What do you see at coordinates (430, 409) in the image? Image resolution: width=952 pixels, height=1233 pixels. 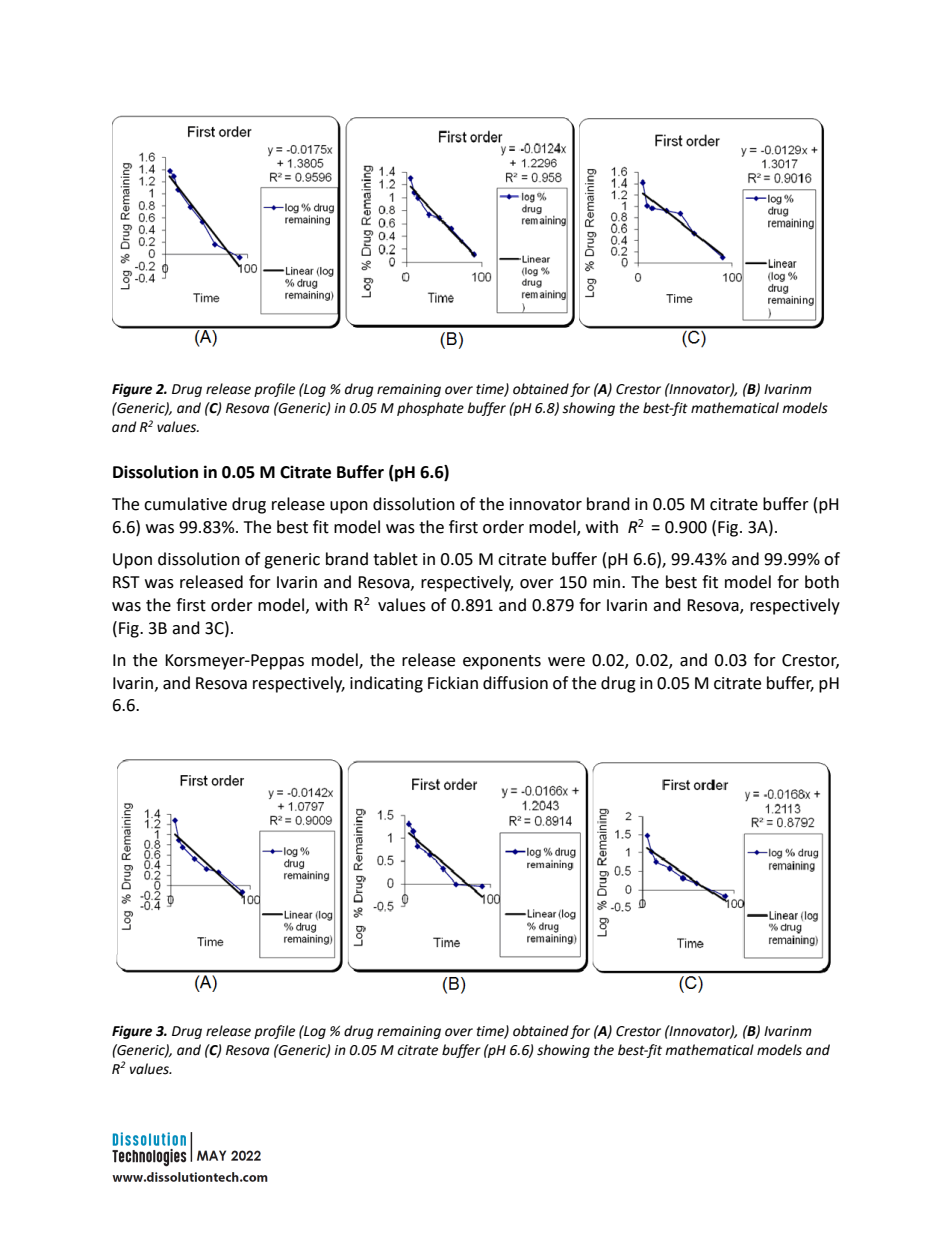 I see `phosphate` at bounding box center [430, 409].
